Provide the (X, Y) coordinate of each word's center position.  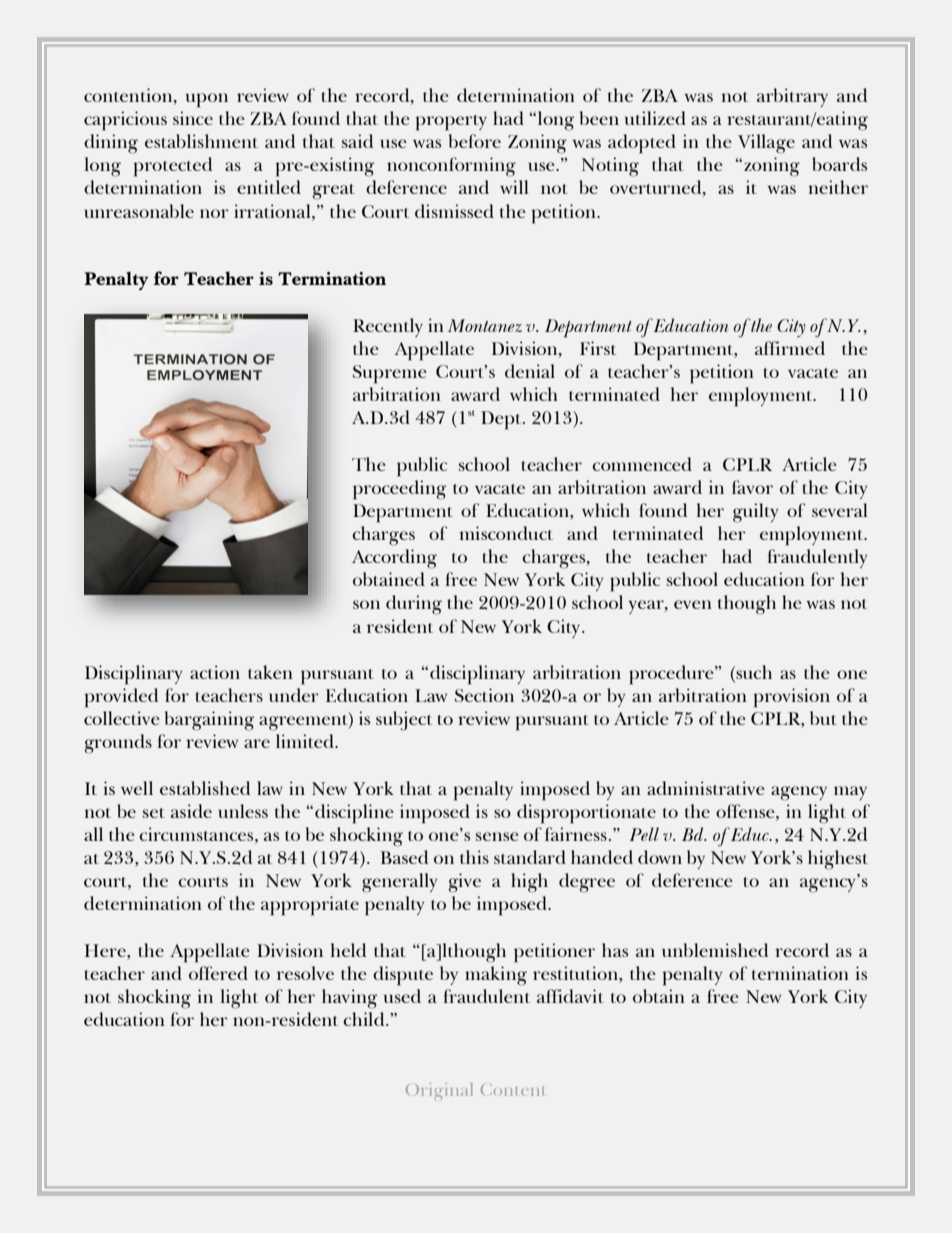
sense (497, 836)
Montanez (485, 325)
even (693, 604)
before (475, 141)
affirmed (790, 348)
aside (191, 811)
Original (439, 1091)
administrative (706, 788)
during (414, 605)
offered (218, 973)
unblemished (715, 950)
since (193, 118)
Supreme (390, 374)
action (215, 672)
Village (766, 144)
